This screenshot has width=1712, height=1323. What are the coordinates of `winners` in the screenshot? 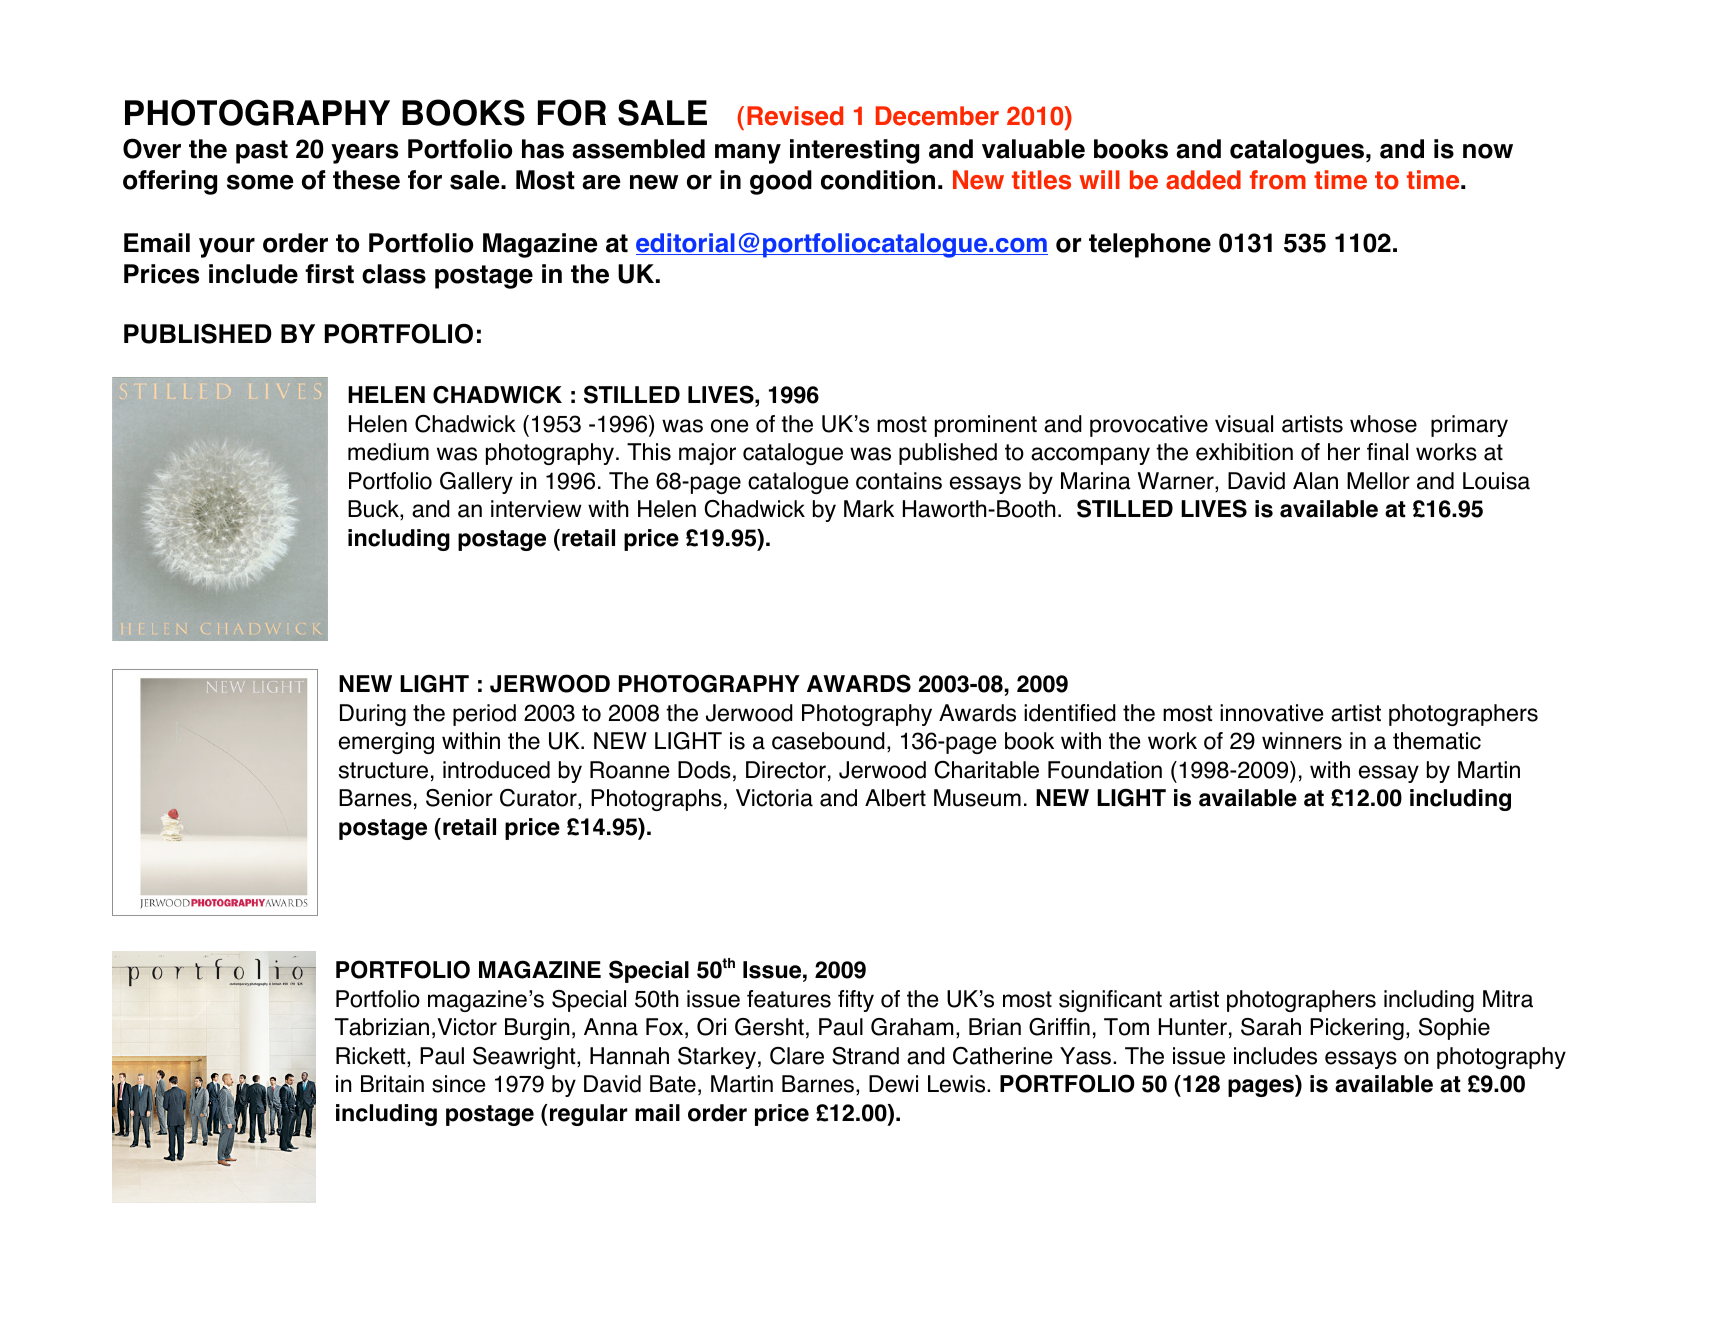 It's located at (1302, 741).
